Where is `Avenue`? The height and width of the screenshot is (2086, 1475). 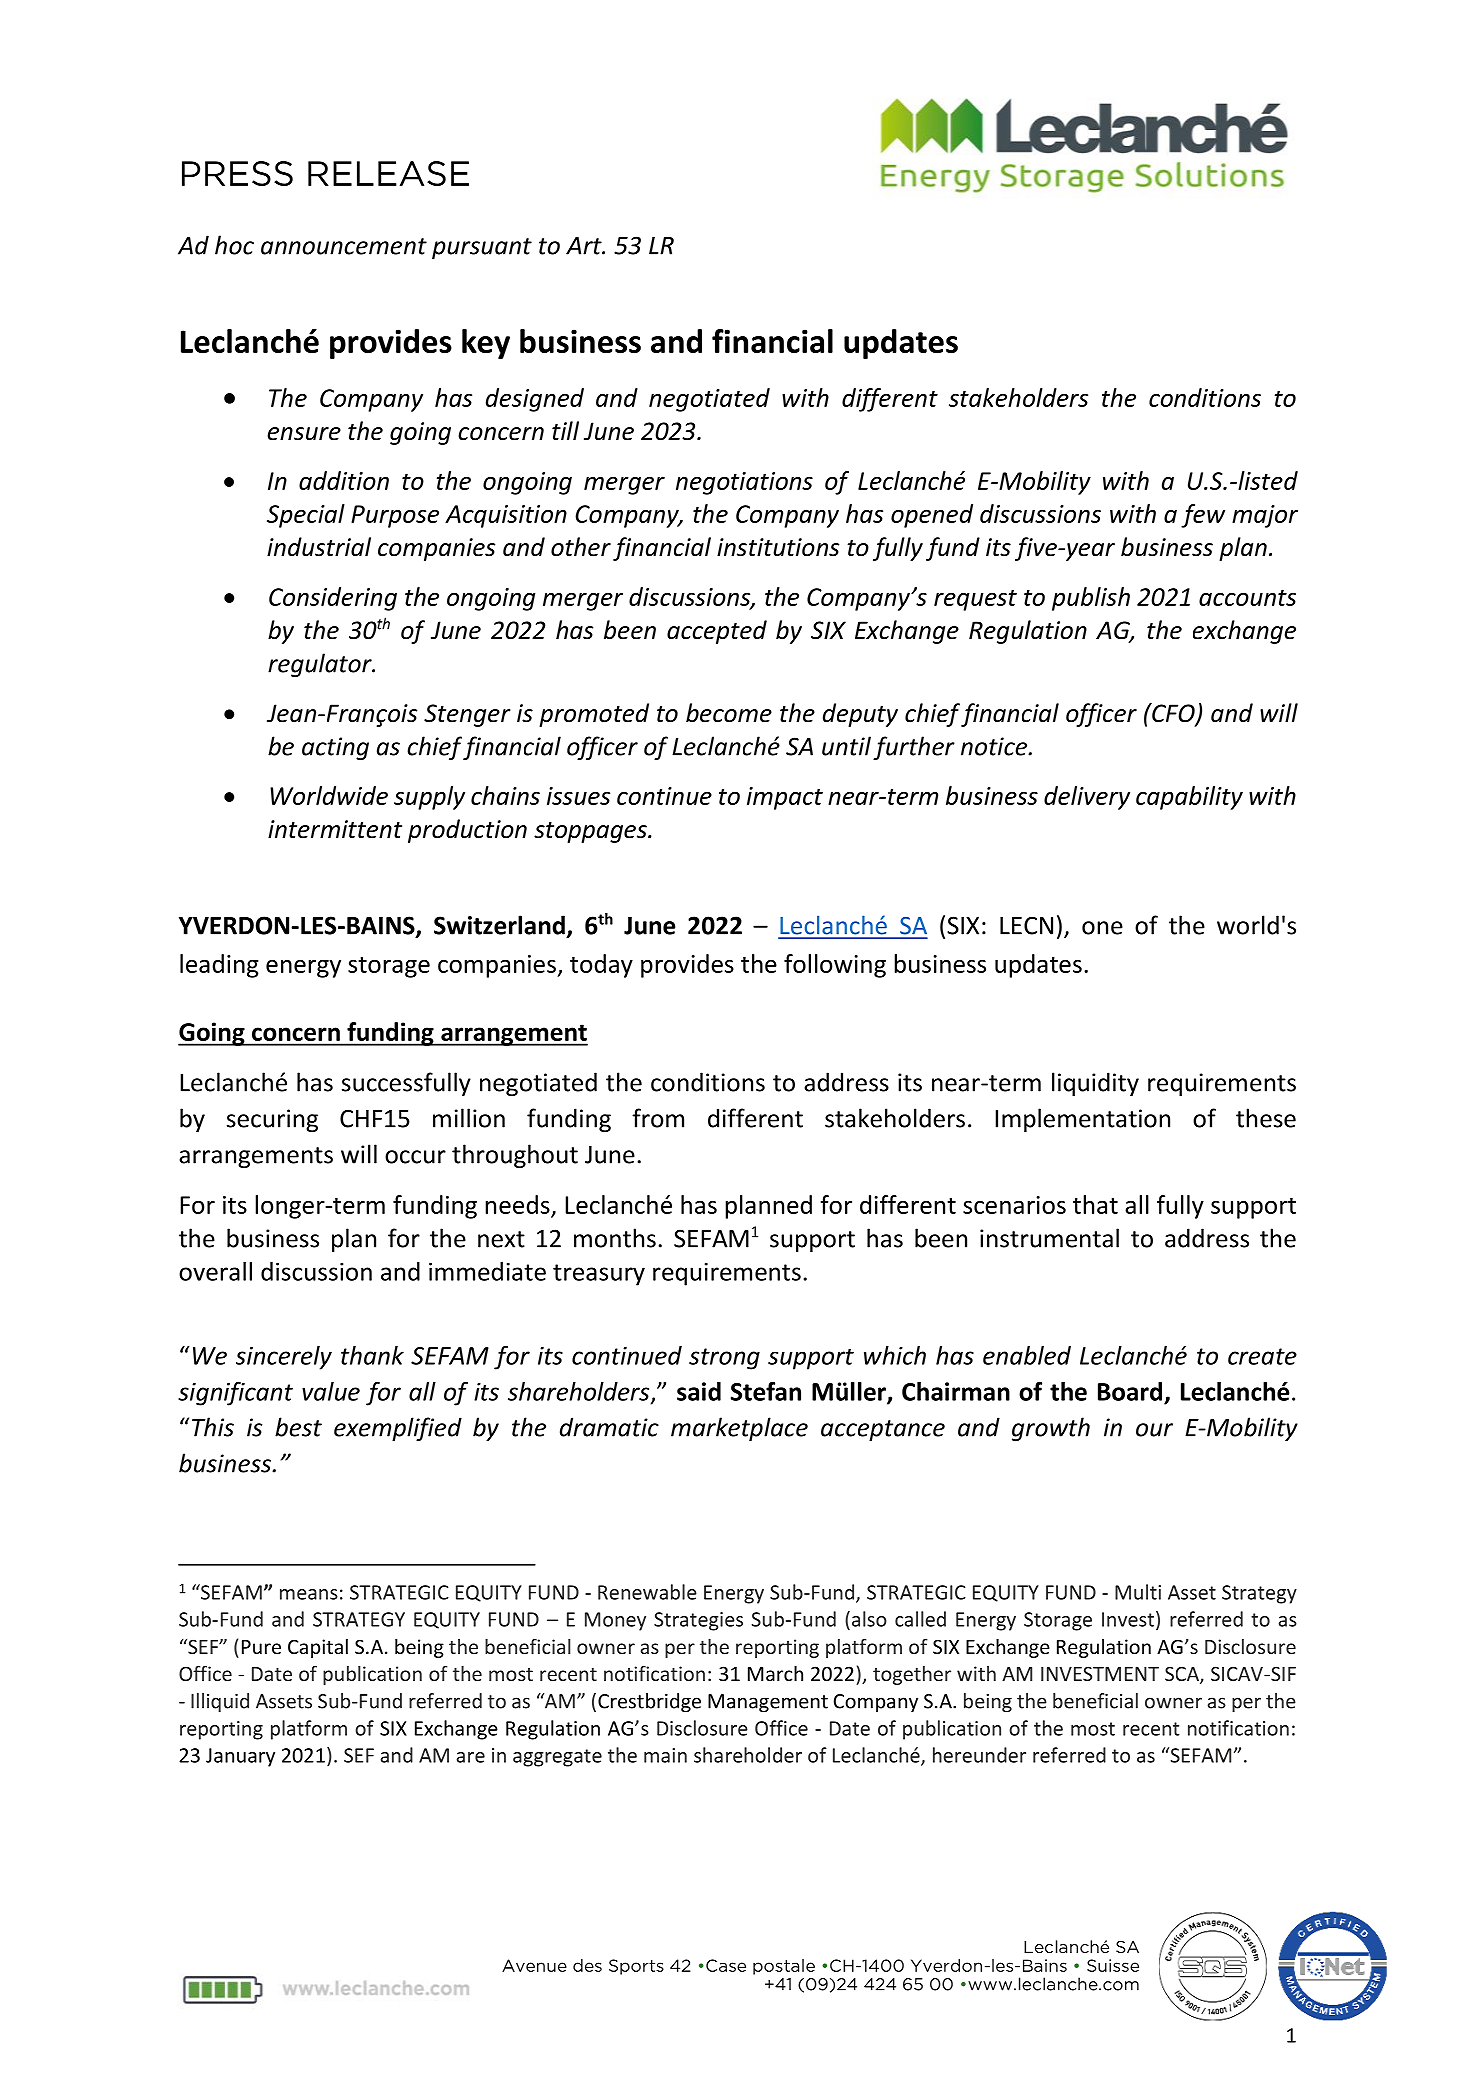
Avenue is located at coordinates (534, 1965).
